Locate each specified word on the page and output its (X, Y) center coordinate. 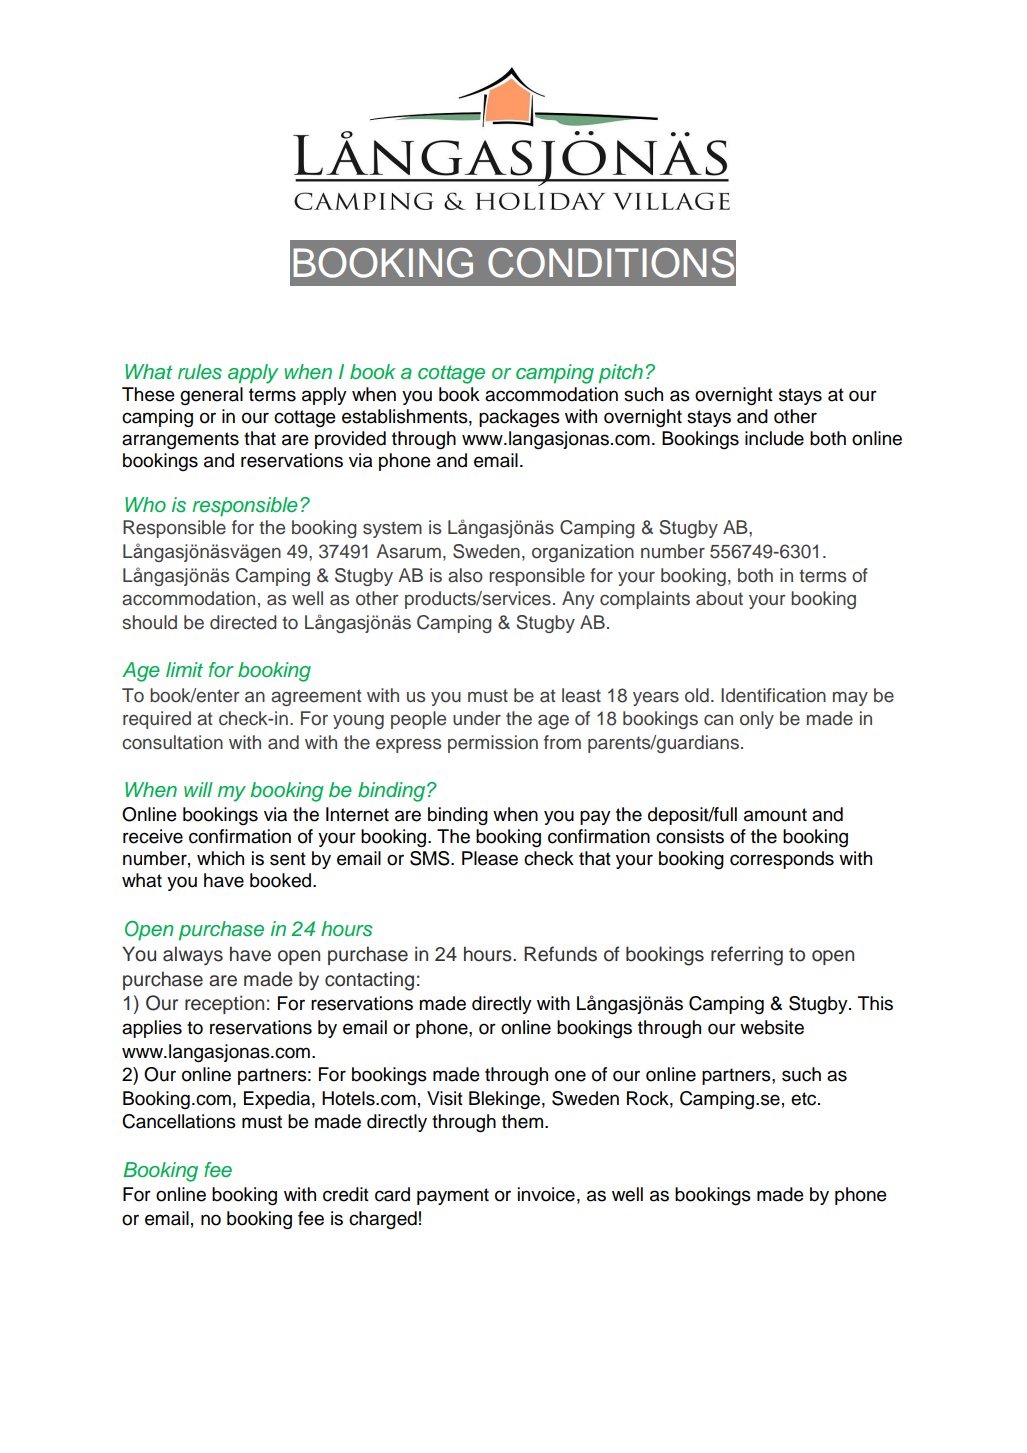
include (774, 438)
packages (519, 418)
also (465, 575)
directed (243, 622)
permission (493, 744)
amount (775, 815)
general (211, 396)
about (719, 598)
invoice (546, 1194)
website (772, 1027)
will (198, 789)
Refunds (560, 954)
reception (224, 1004)
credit (346, 1194)
